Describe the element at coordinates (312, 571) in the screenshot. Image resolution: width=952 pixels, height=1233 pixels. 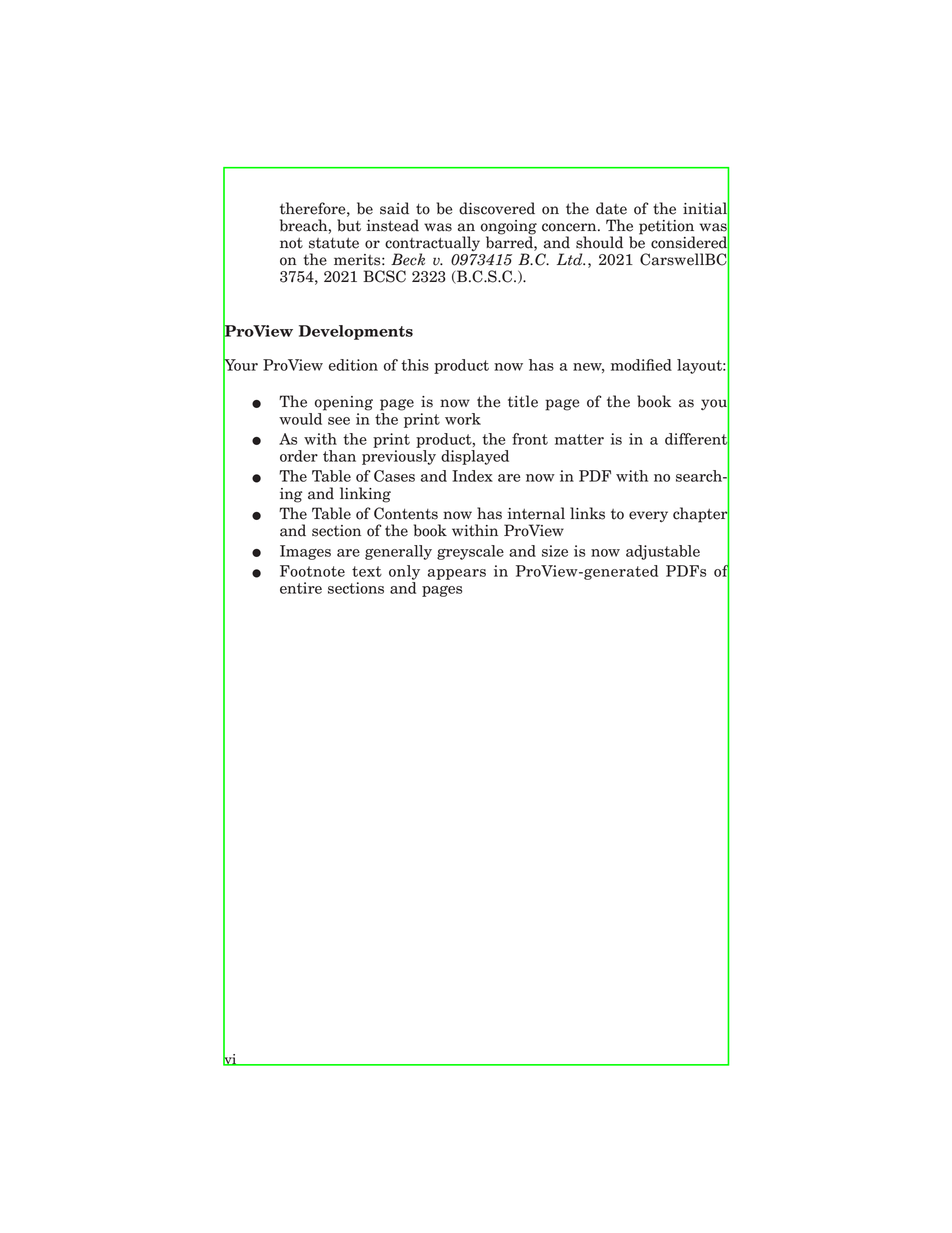
I see `Footnote` at that location.
